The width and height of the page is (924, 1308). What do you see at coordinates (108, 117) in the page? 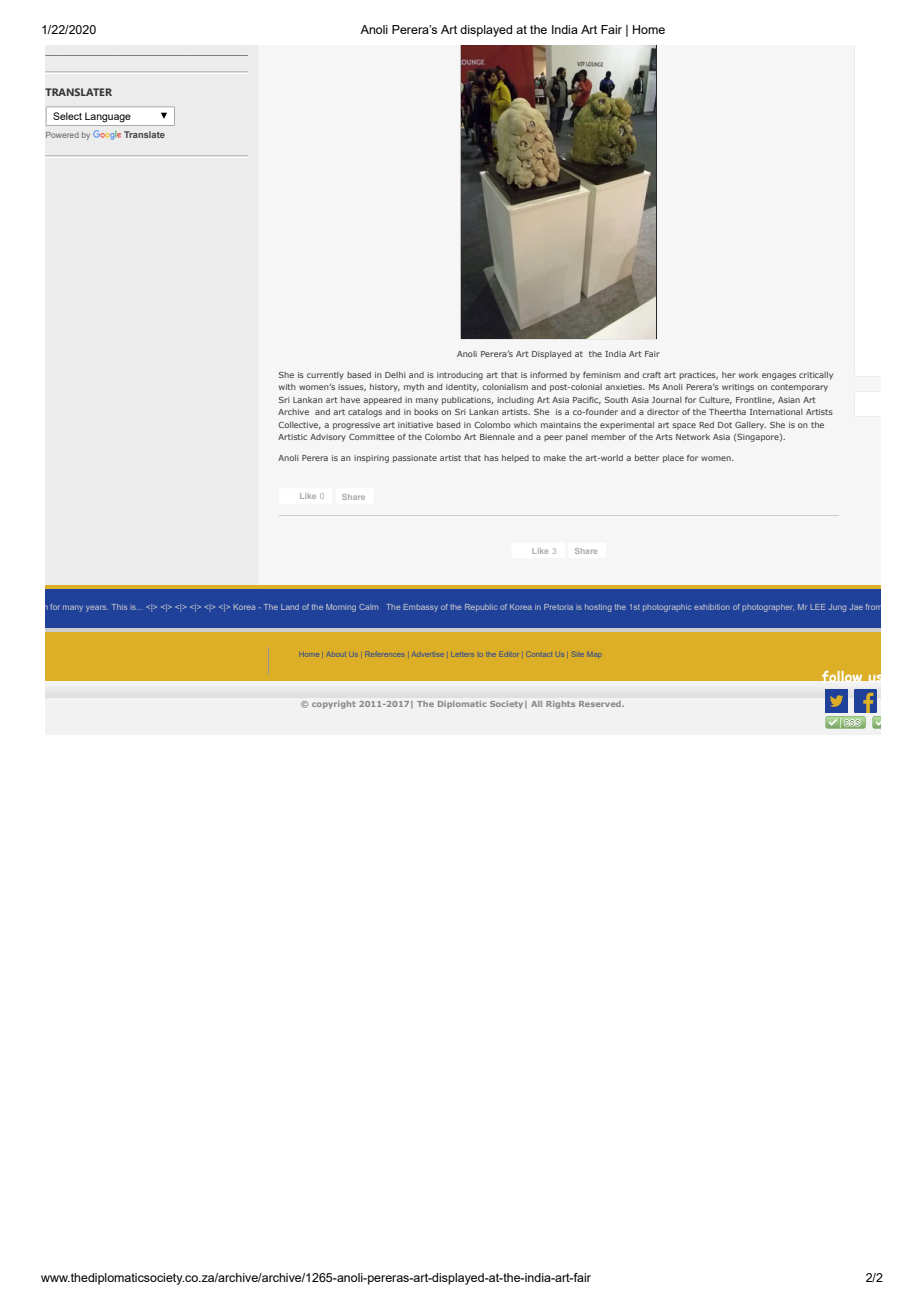
I see `Language` at bounding box center [108, 117].
